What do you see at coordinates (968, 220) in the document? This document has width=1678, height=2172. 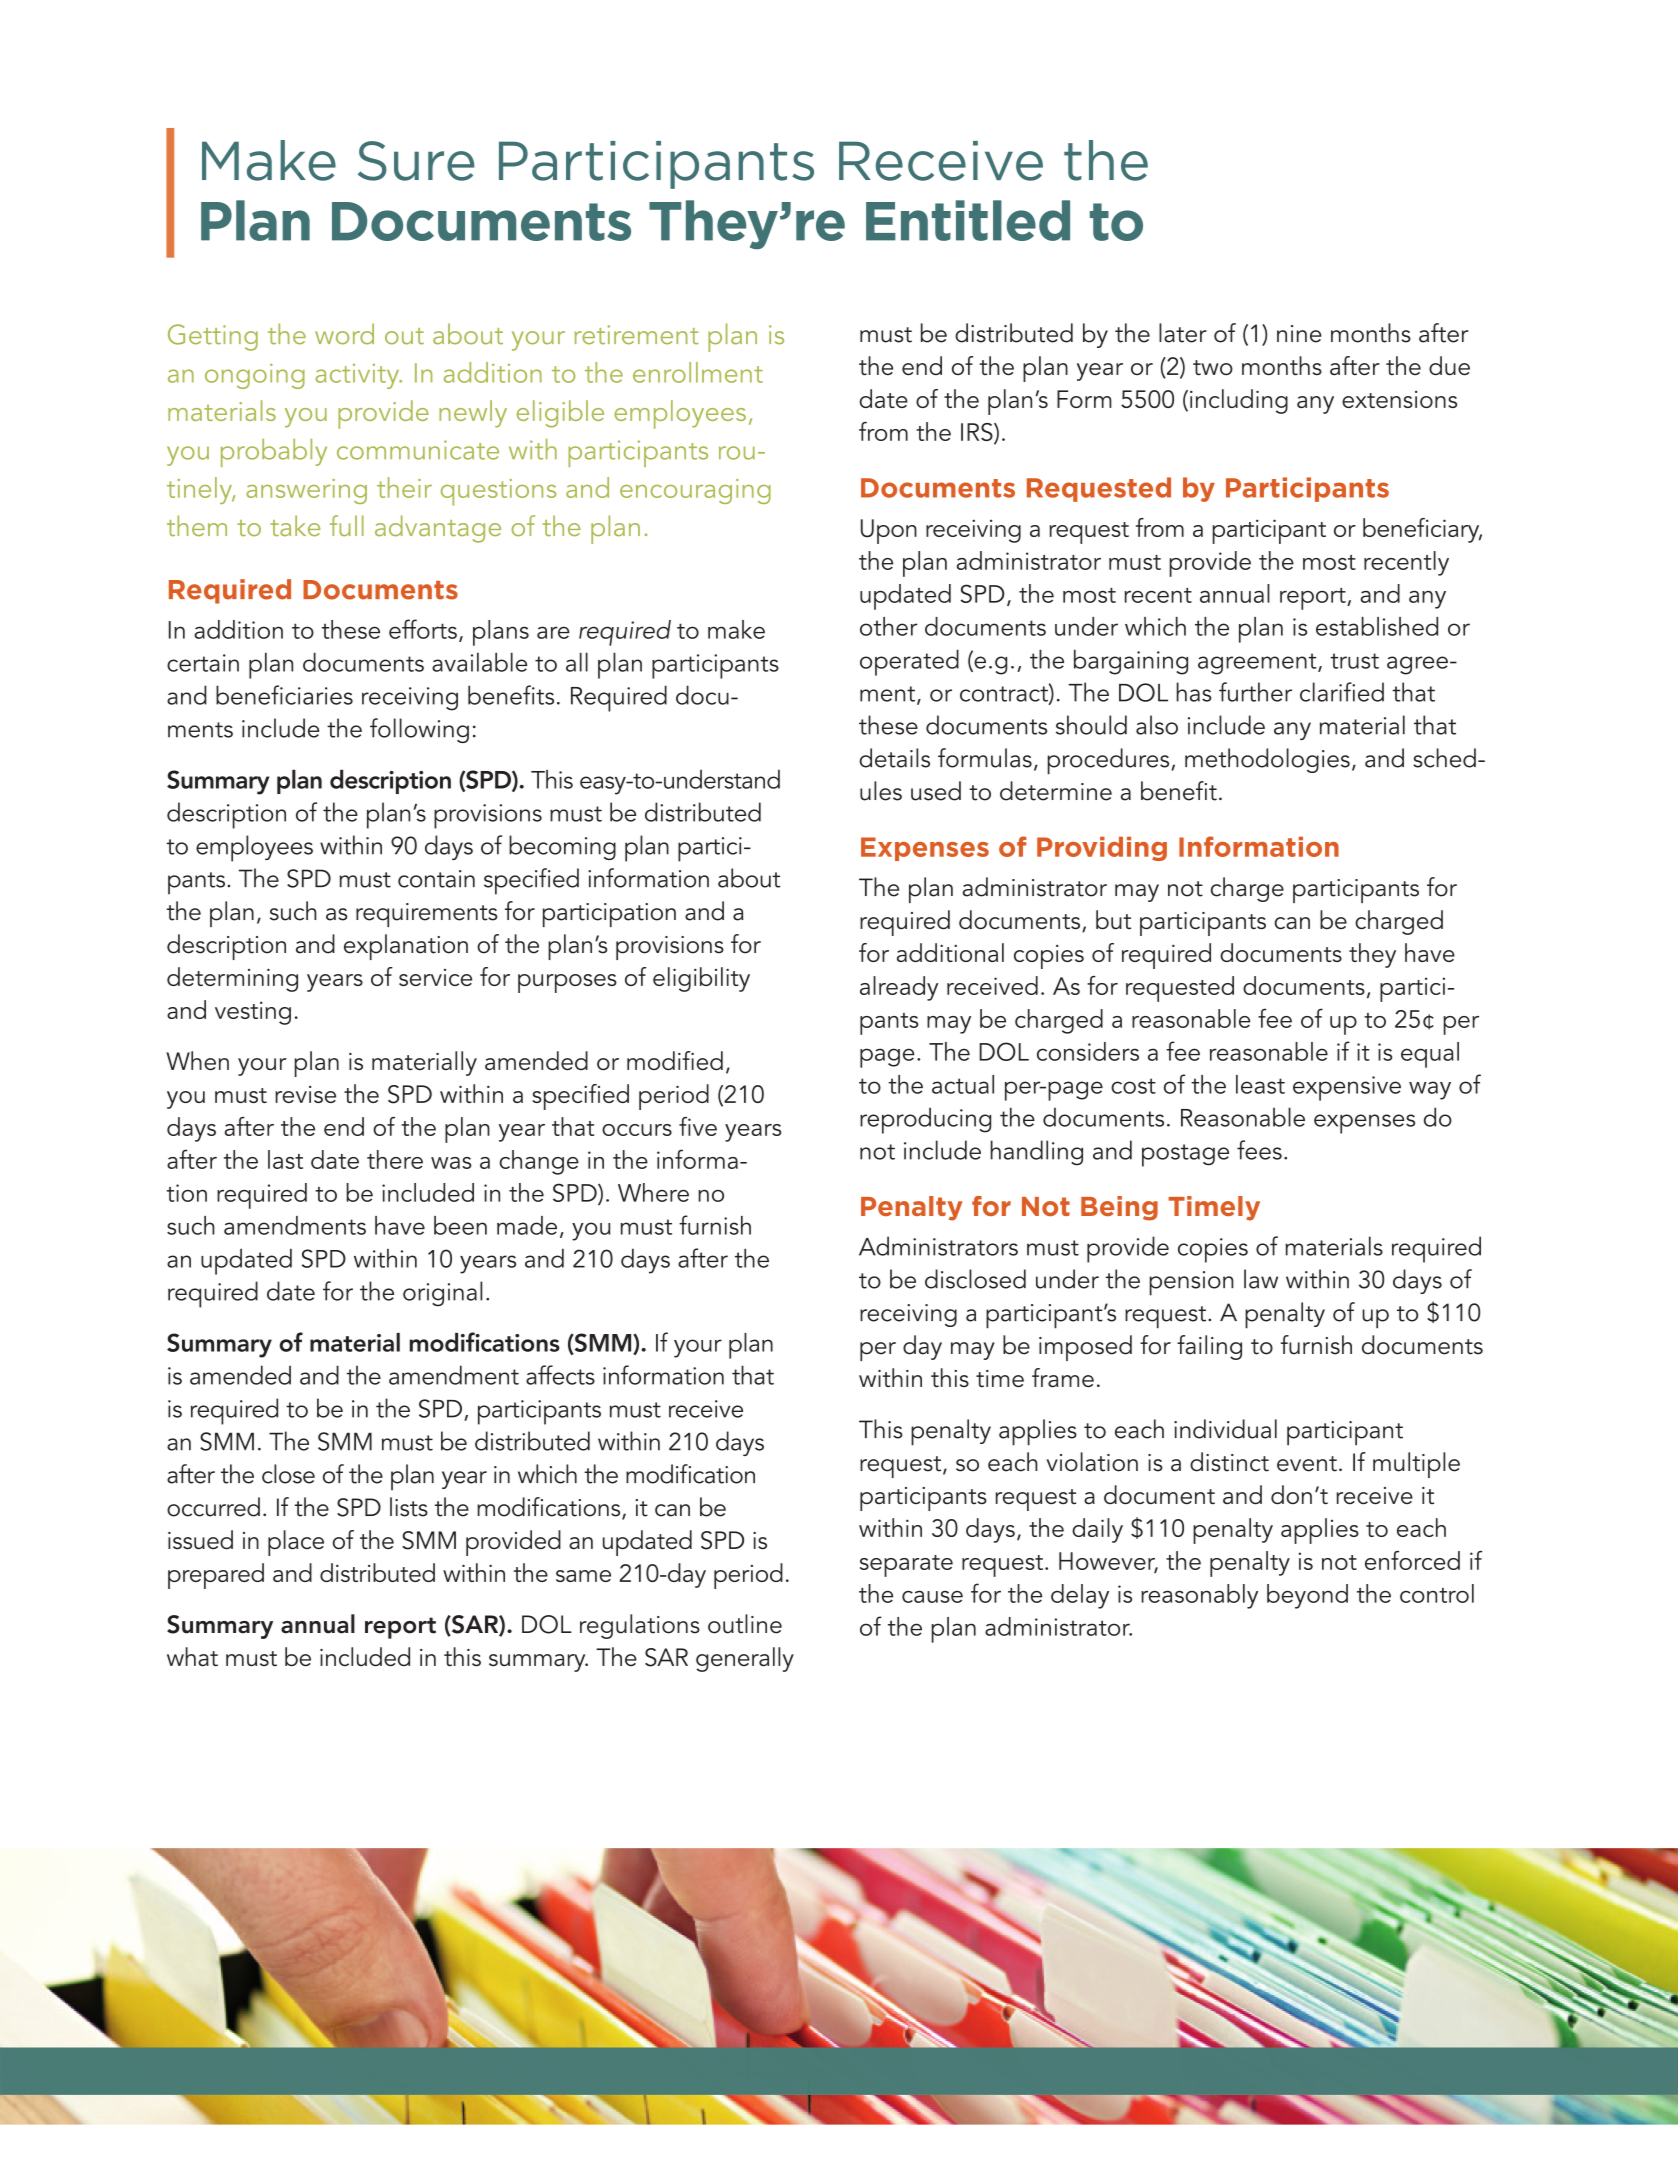 I see `Entitled` at bounding box center [968, 220].
